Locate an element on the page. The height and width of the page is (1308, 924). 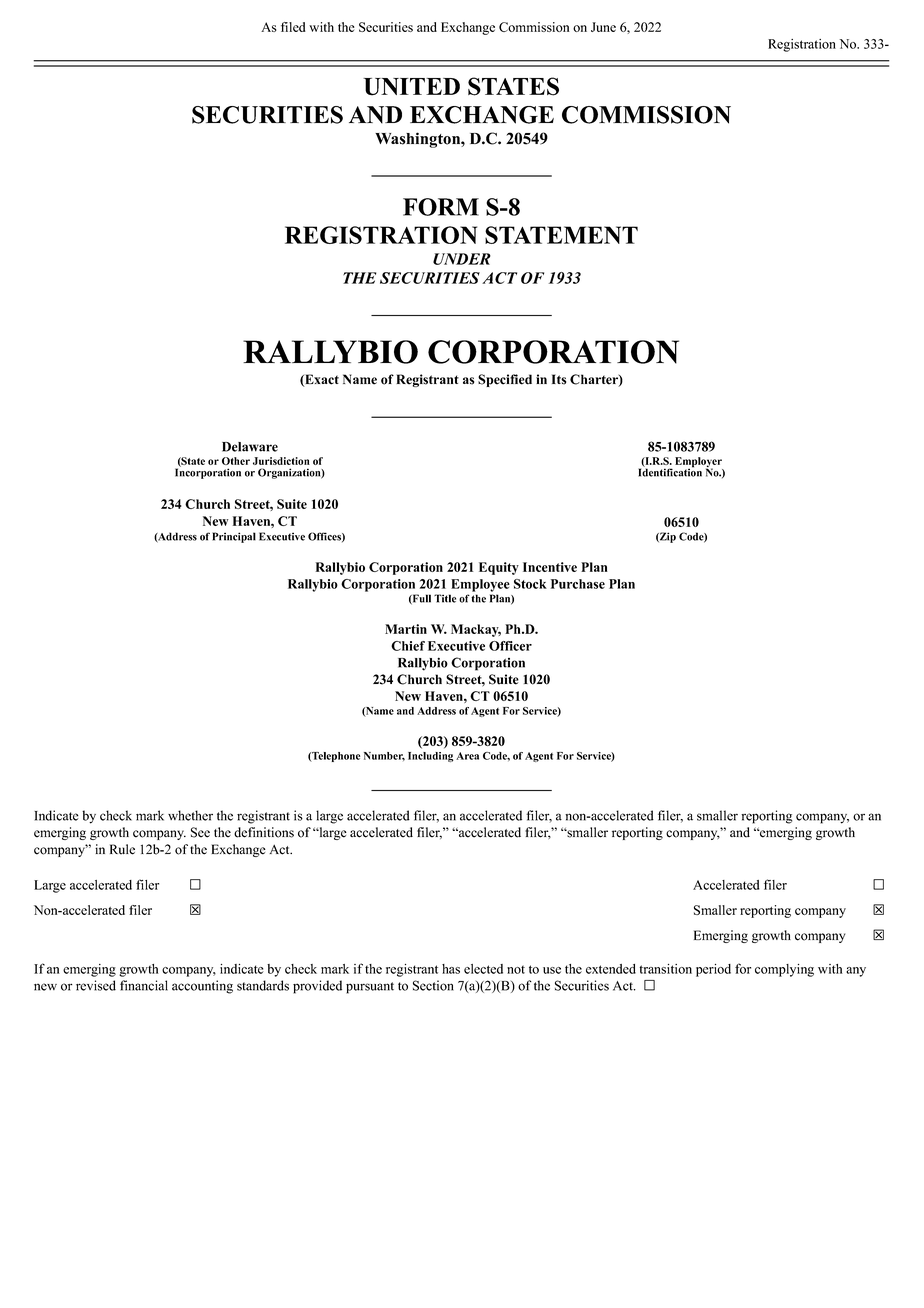
Purchase is located at coordinates (578, 584).
